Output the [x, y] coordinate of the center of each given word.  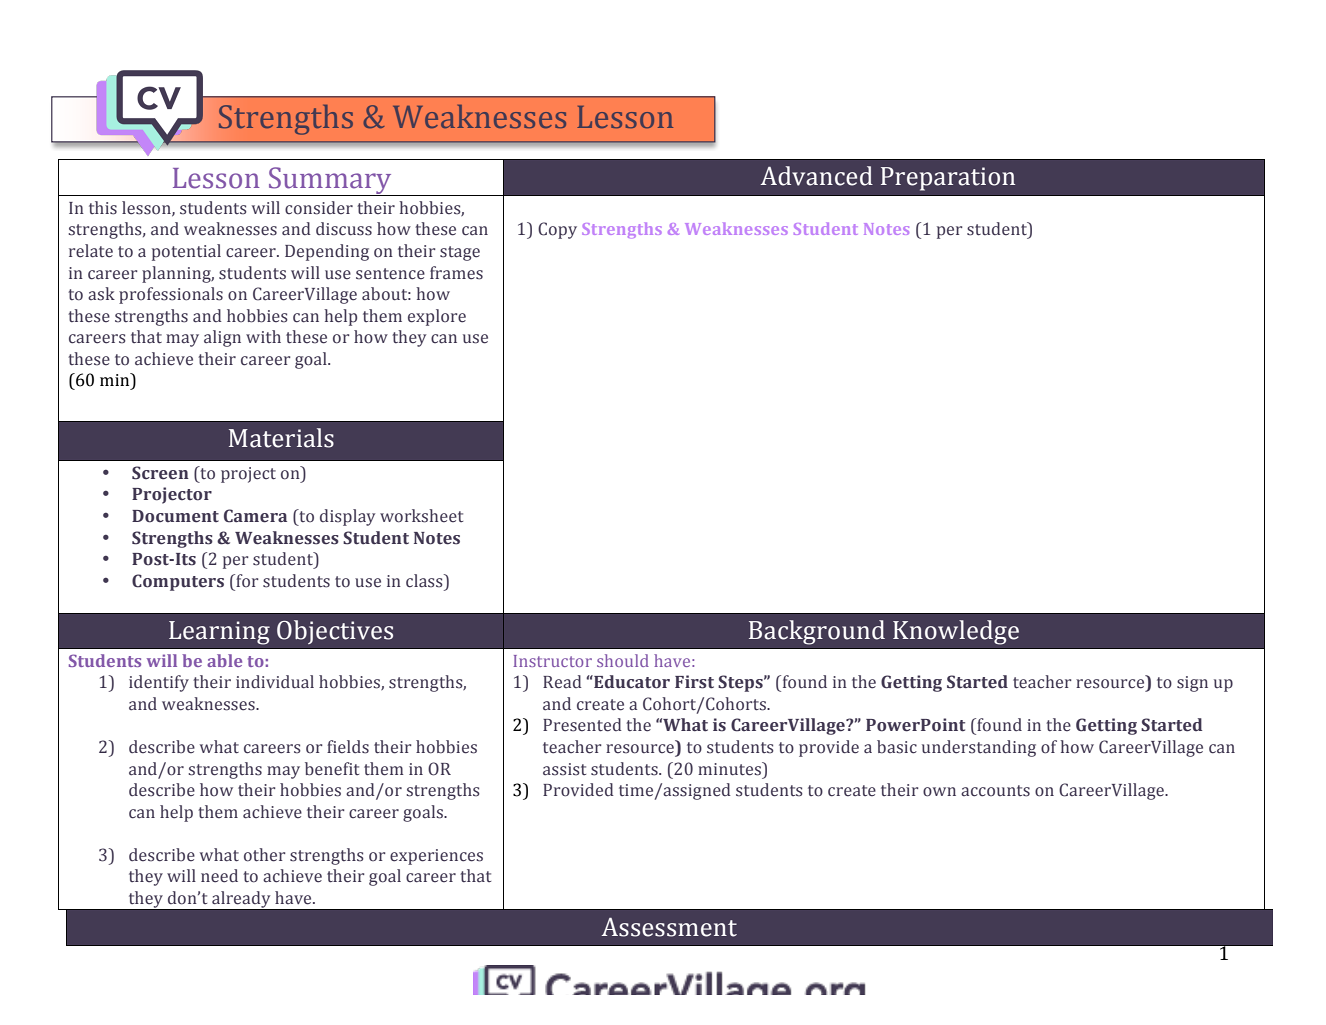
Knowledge [956, 632]
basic [897, 747]
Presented [582, 725]
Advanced [817, 176]
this [103, 208]
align [222, 338]
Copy [557, 230]
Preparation [948, 179]
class [425, 581]
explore [437, 317]
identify [159, 683]
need [219, 876]
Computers [178, 582]
